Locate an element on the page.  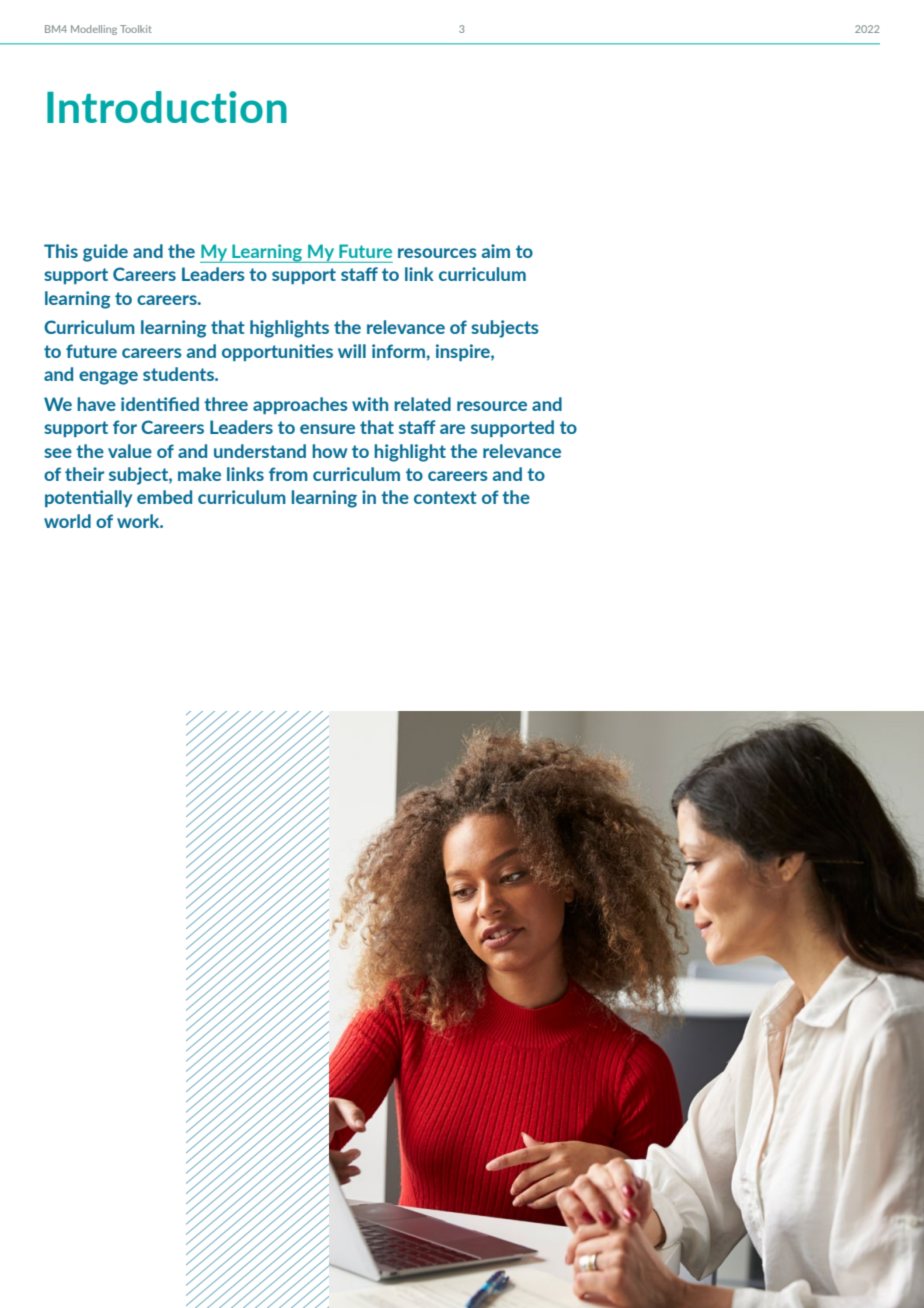
Modelling is located at coordinates (94, 30).
